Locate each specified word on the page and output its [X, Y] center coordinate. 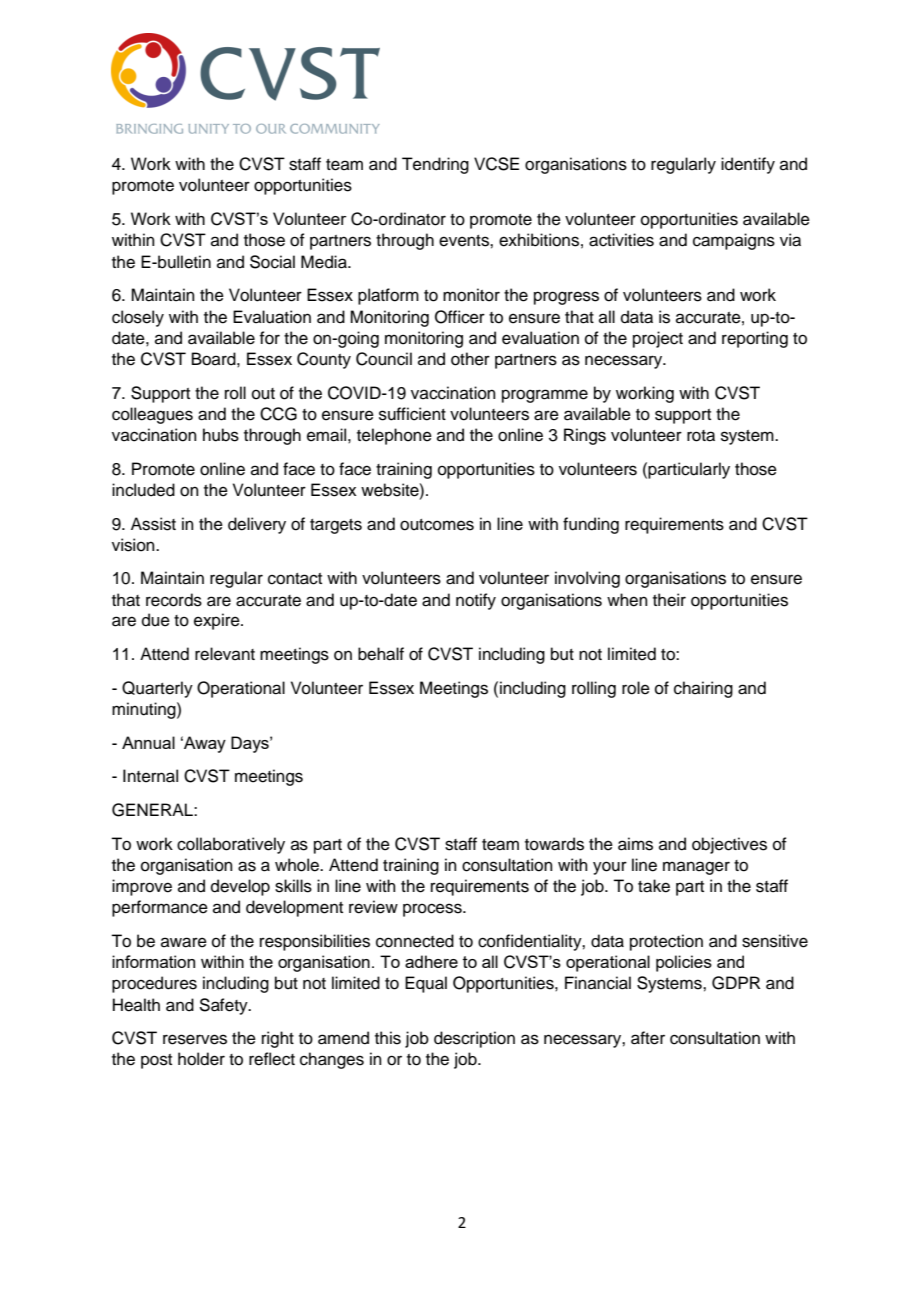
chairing [703, 689]
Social [272, 262]
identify [748, 165]
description [474, 1039]
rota [701, 436]
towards [554, 844]
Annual [148, 742]
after [648, 1038]
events [465, 241]
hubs [221, 435]
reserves [195, 1039]
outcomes [437, 525]
